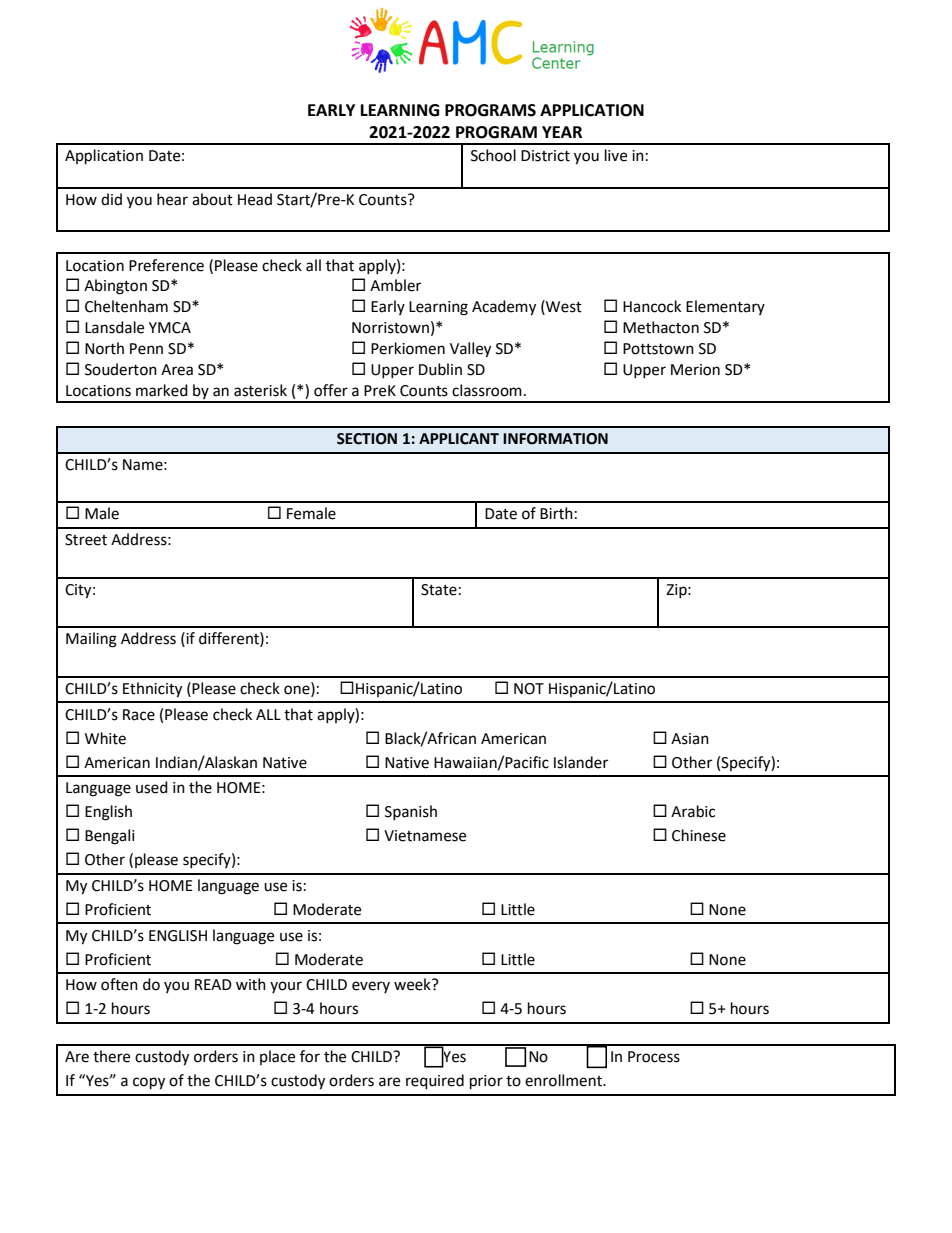  I want to click on hear, so click(172, 199).
